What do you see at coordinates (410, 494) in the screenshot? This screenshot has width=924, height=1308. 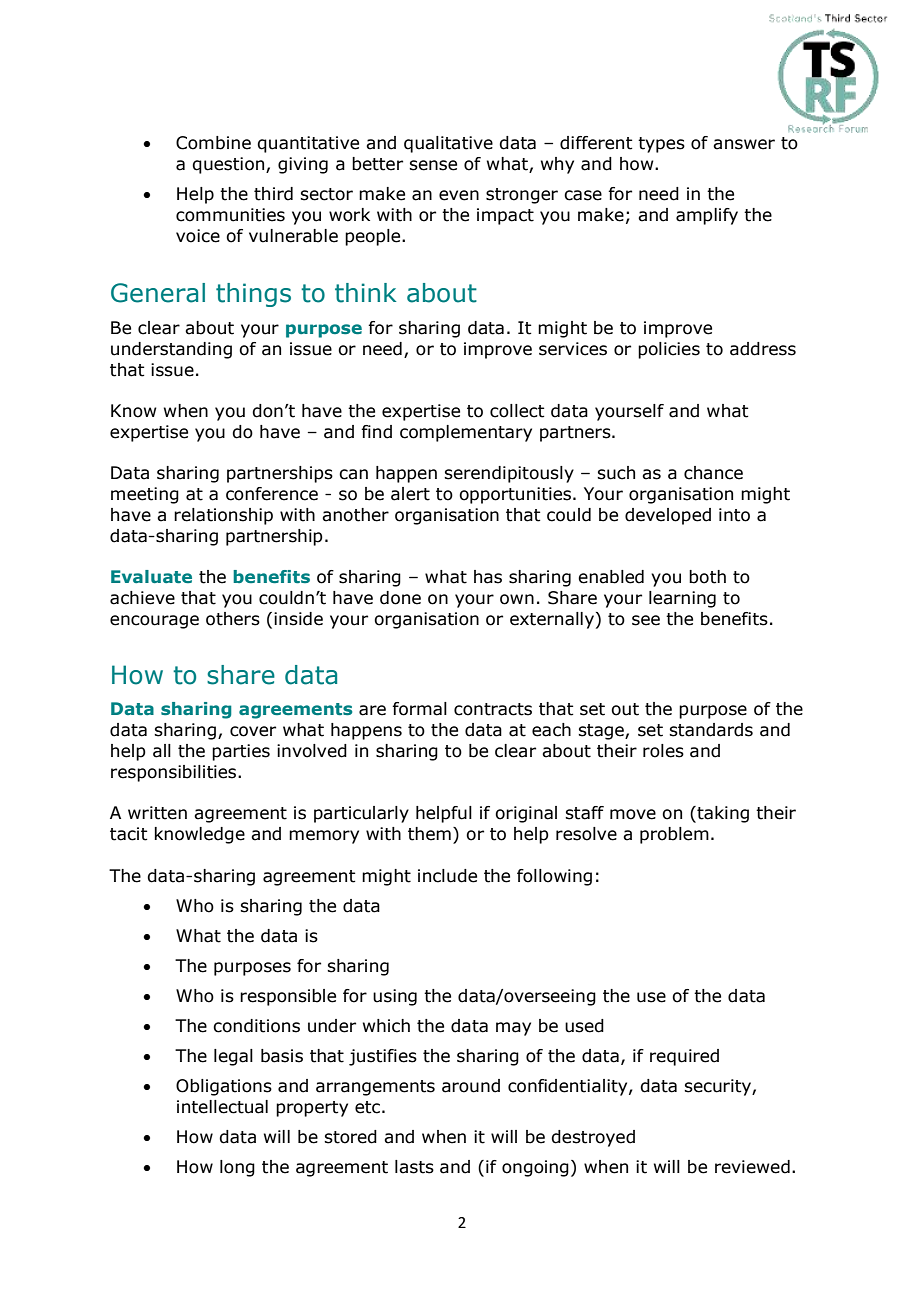 I see `alert` at bounding box center [410, 494].
